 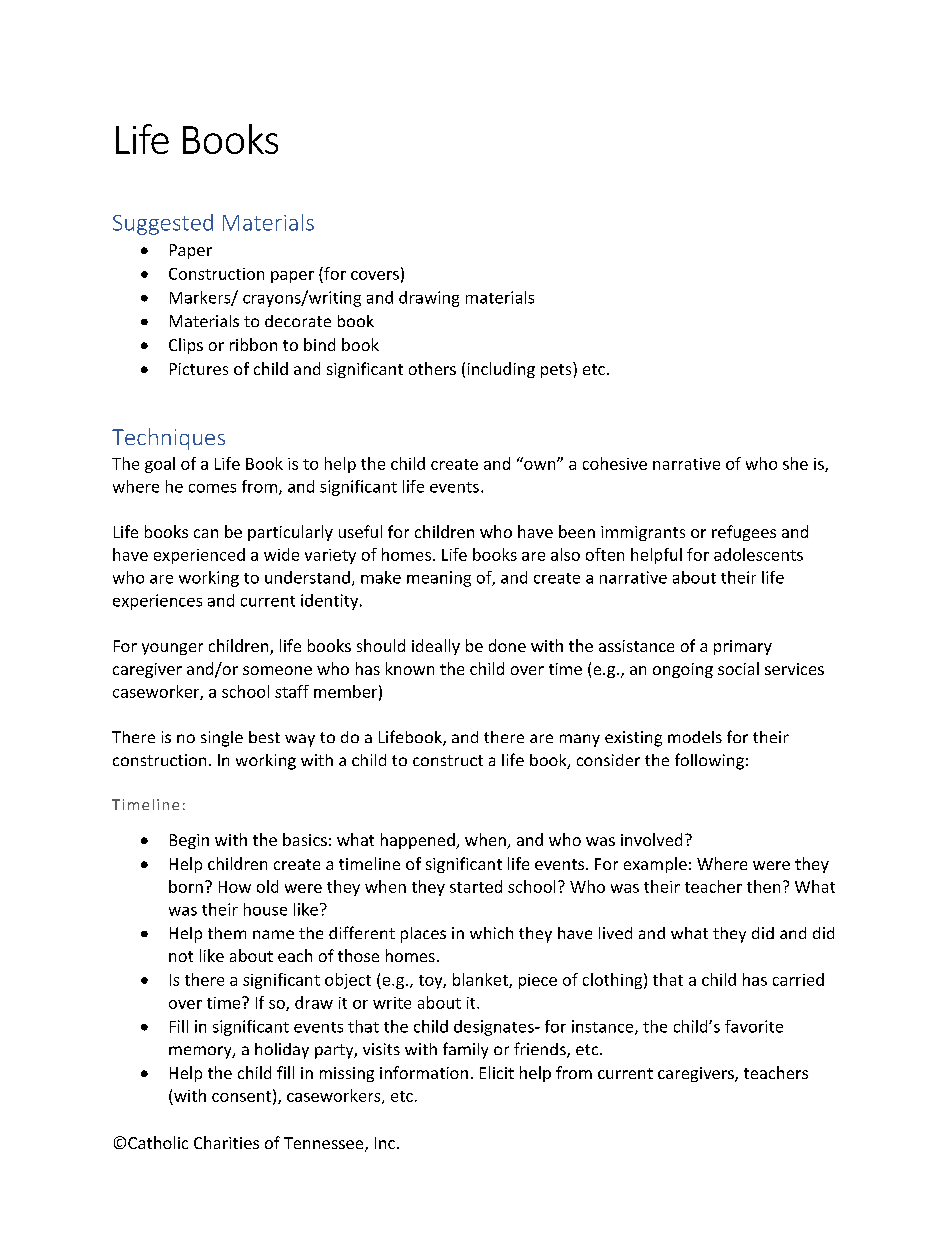 I want to click on Charities, so click(x=226, y=1142).
